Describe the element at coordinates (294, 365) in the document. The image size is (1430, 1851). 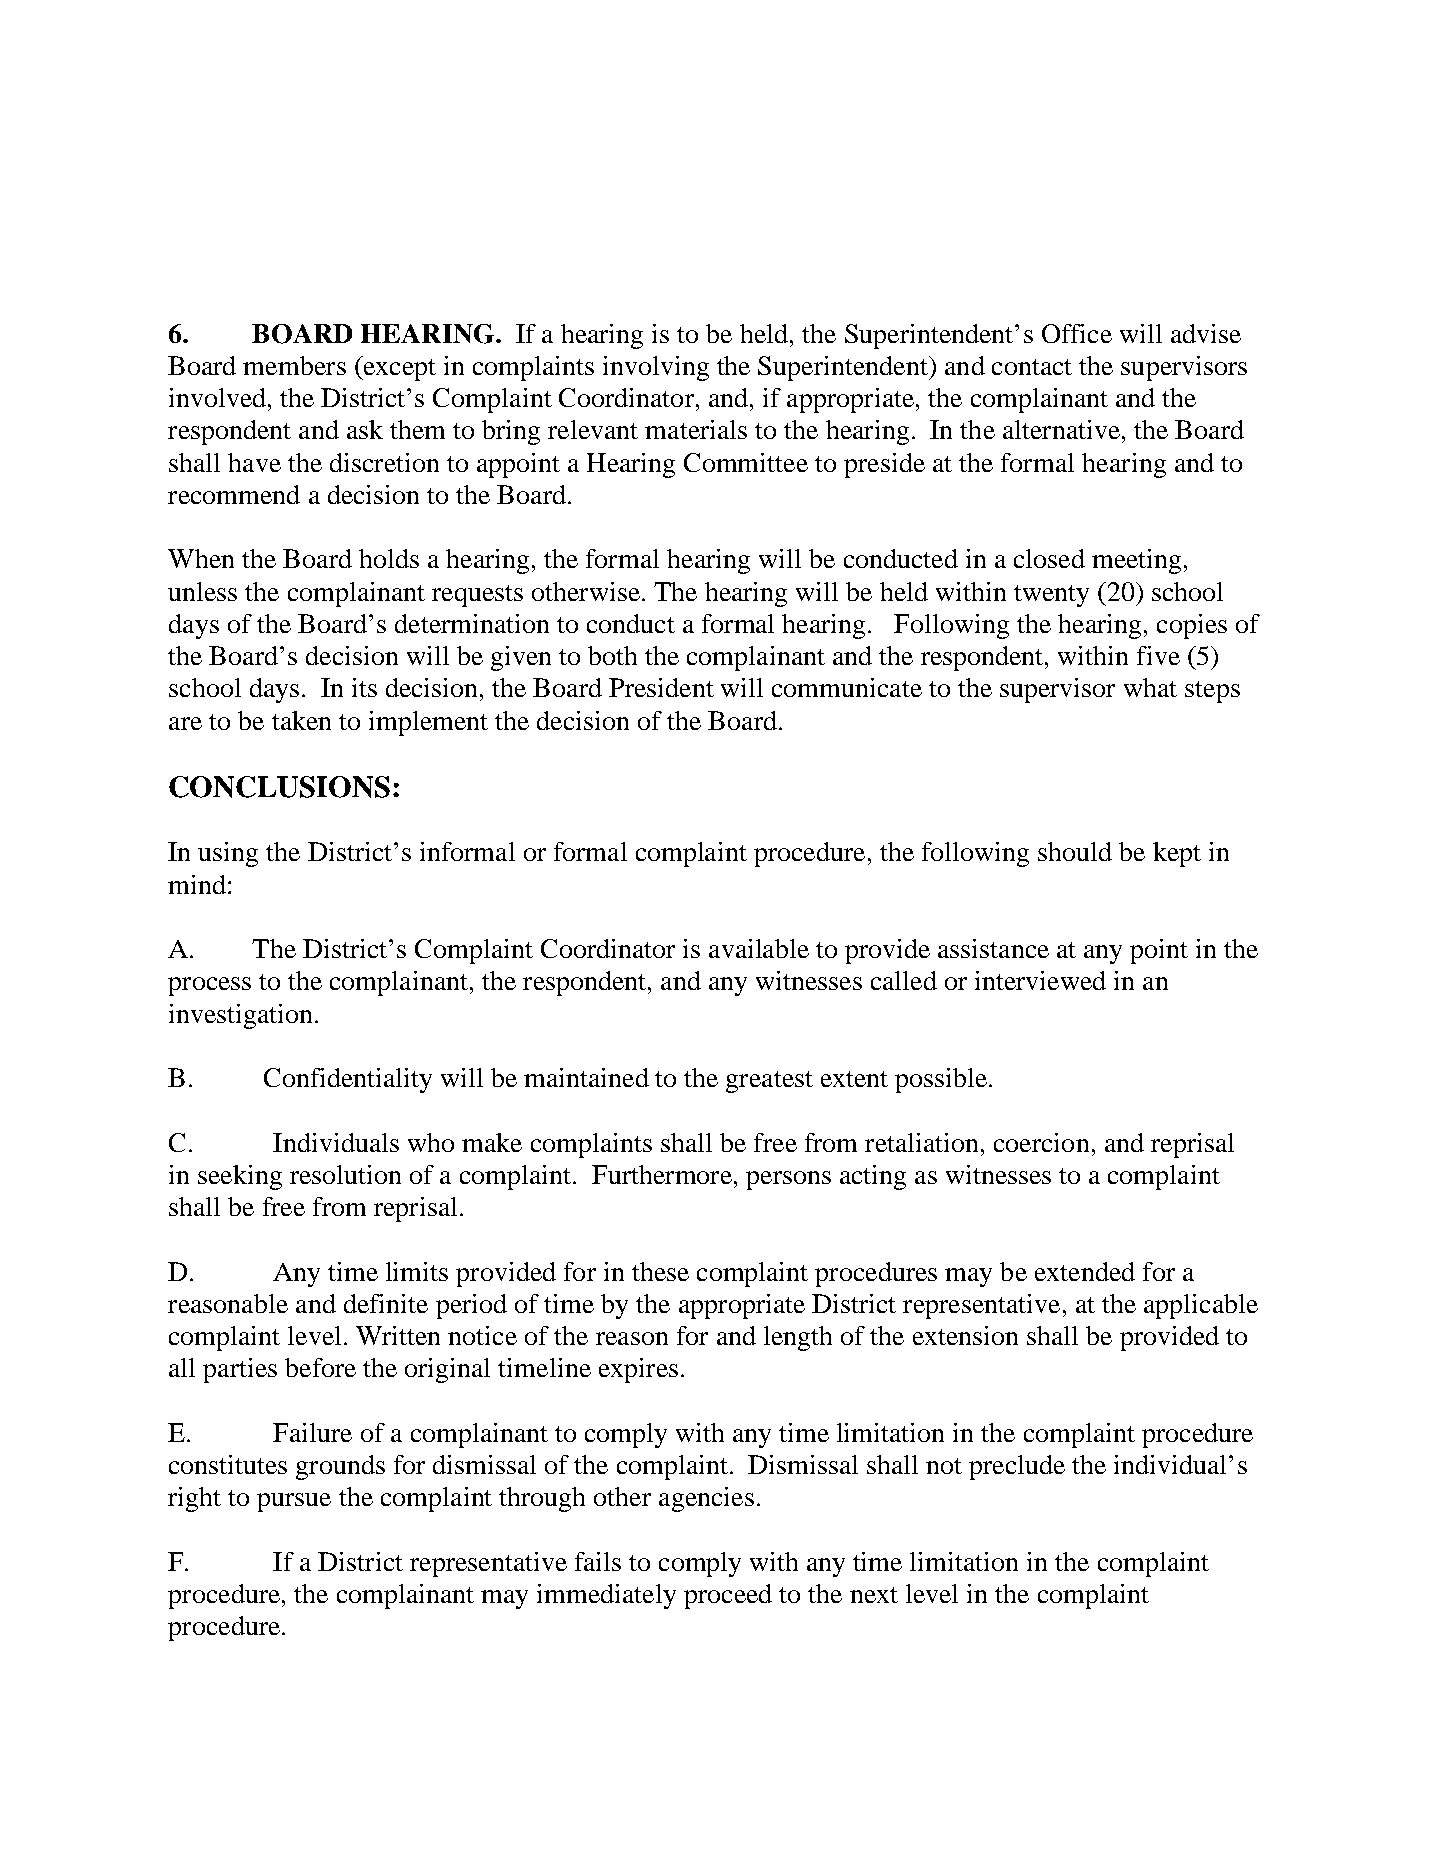
I see `members` at that location.
